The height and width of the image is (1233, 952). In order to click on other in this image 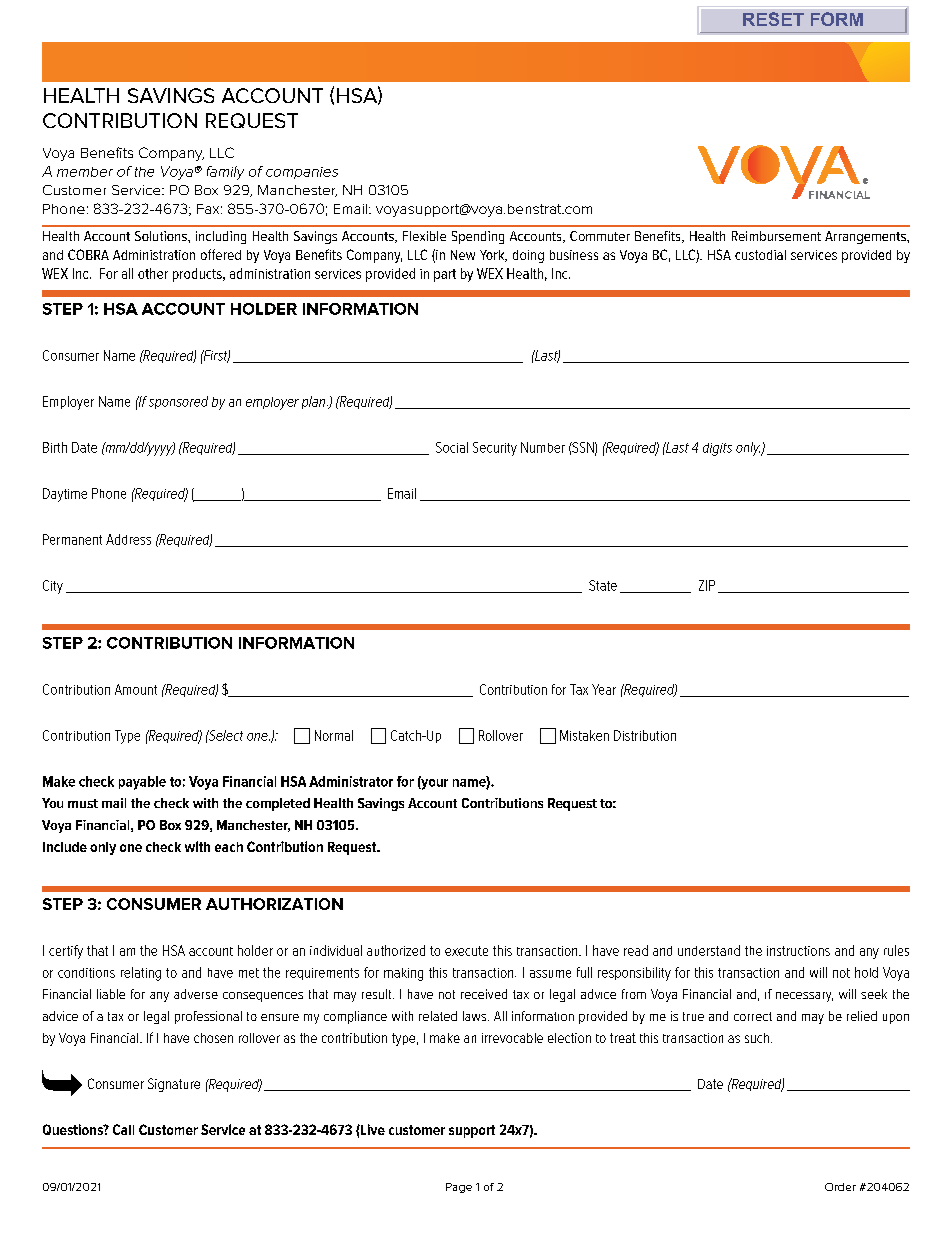, I will do `click(153, 273)`.
